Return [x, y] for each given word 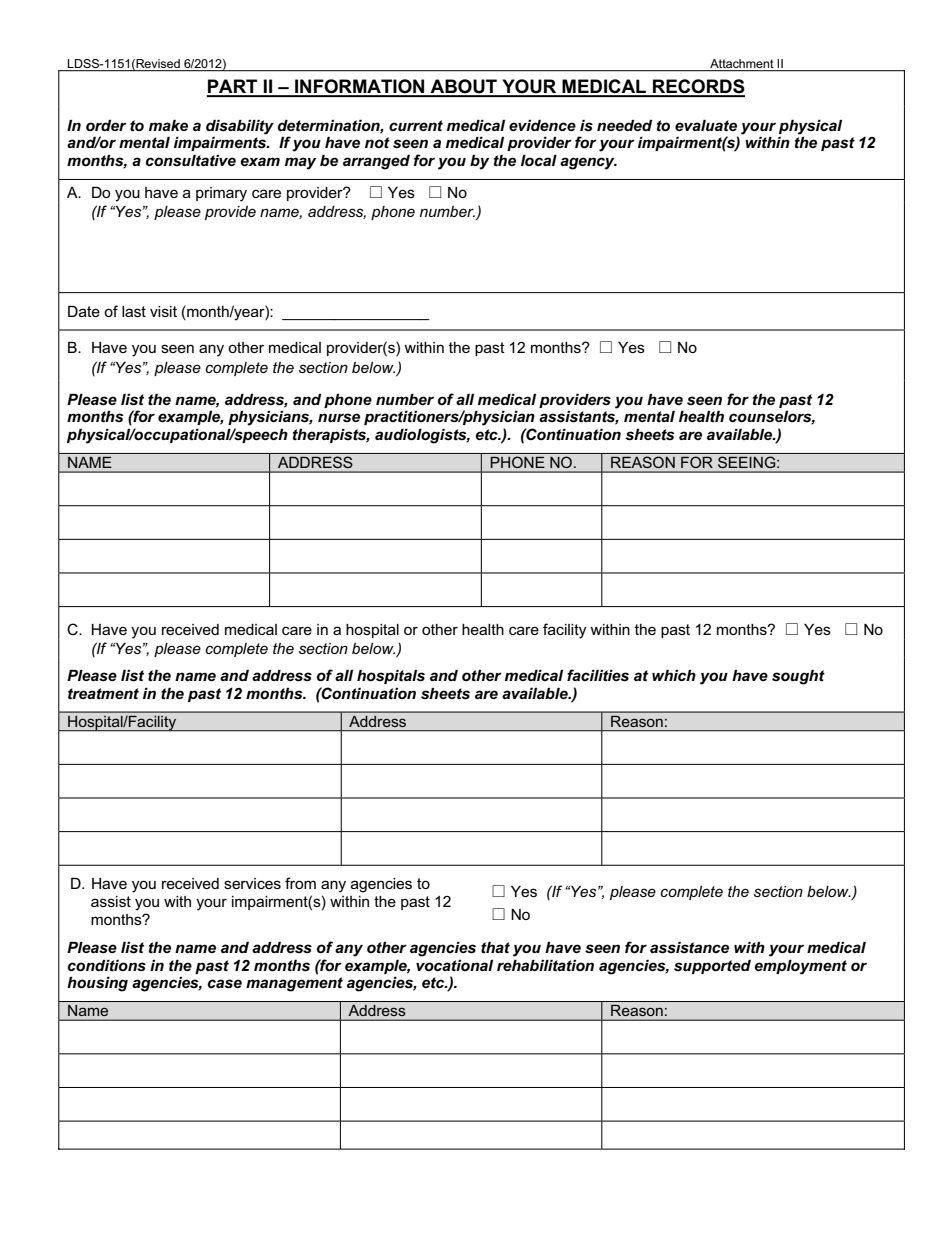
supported [712, 966]
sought [798, 677]
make [168, 125]
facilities [598, 675]
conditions [107, 965]
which [674, 675]
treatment [103, 694]
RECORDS [698, 87]
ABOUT [463, 87]
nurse [339, 418]
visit [163, 311]
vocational [454, 965]
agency [588, 163]
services [252, 883]
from [300, 883]
